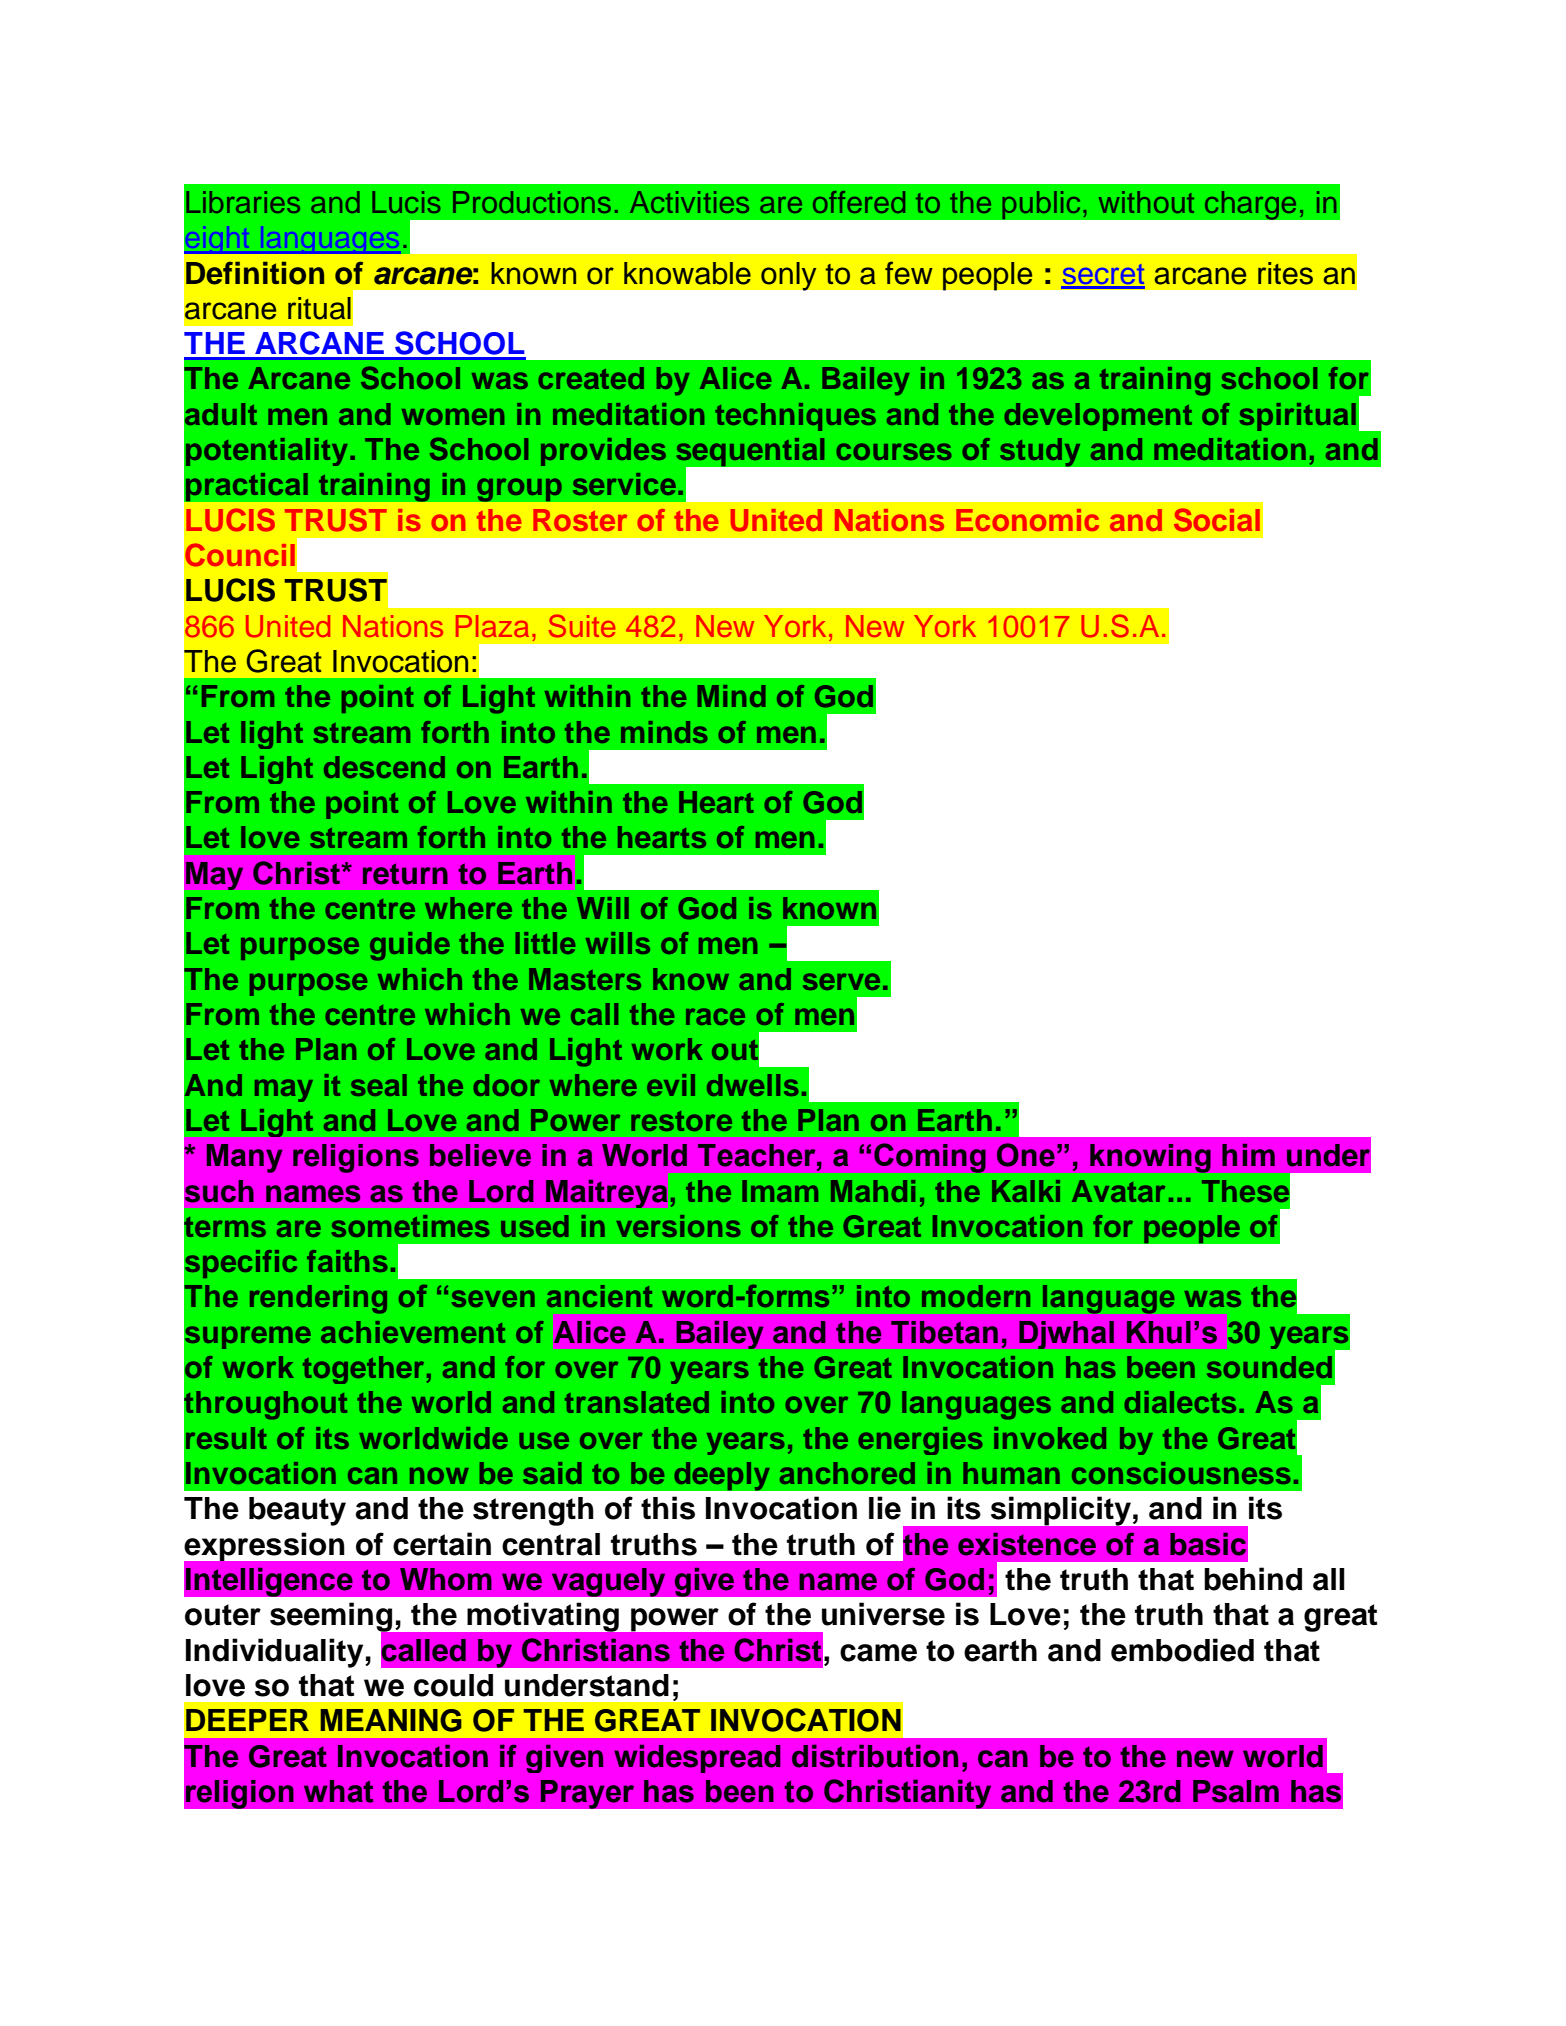 Image resolution: width=1566 pixels, height=2026 pixels. What do you see at coordinates (1118, 1191) in the screenshot?
I see `Avatar` at bounding box center [1118, 1191].
